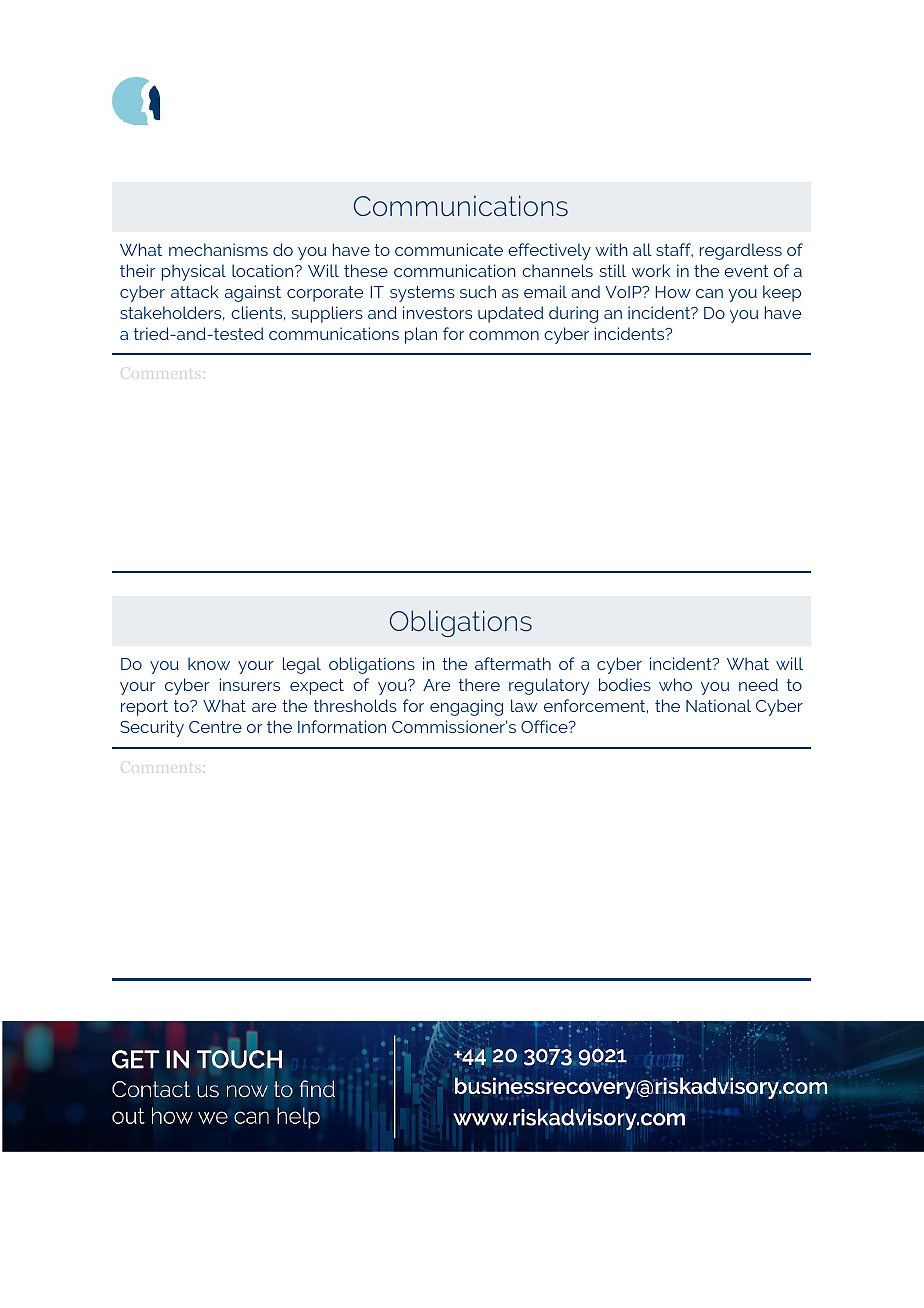  Describe the element at coordinates (327, 314) in the screenshot. I see `suppliers` at that location.
